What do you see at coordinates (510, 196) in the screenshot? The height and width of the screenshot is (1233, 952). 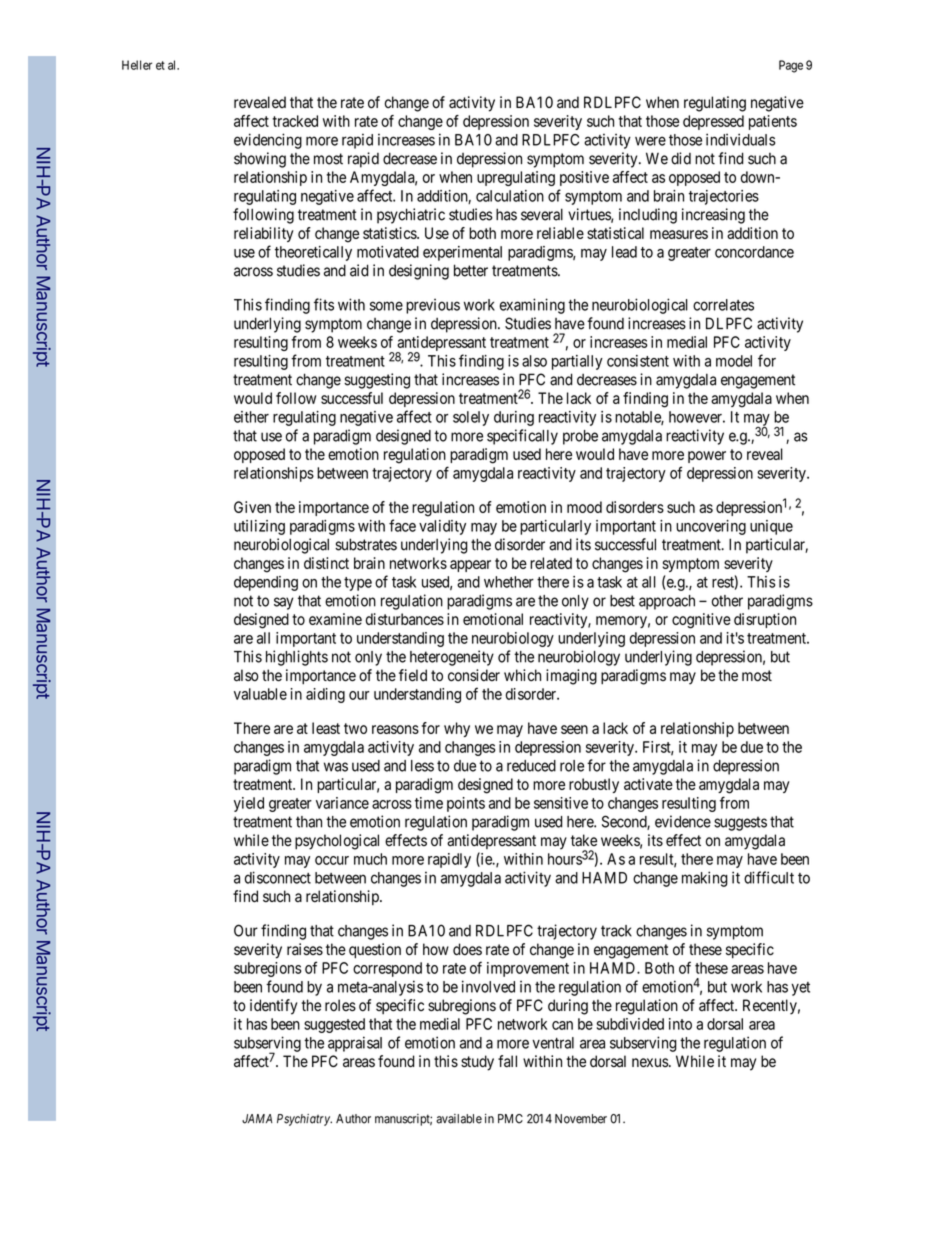 I see `calculation` at bounding box center [510, 196].
